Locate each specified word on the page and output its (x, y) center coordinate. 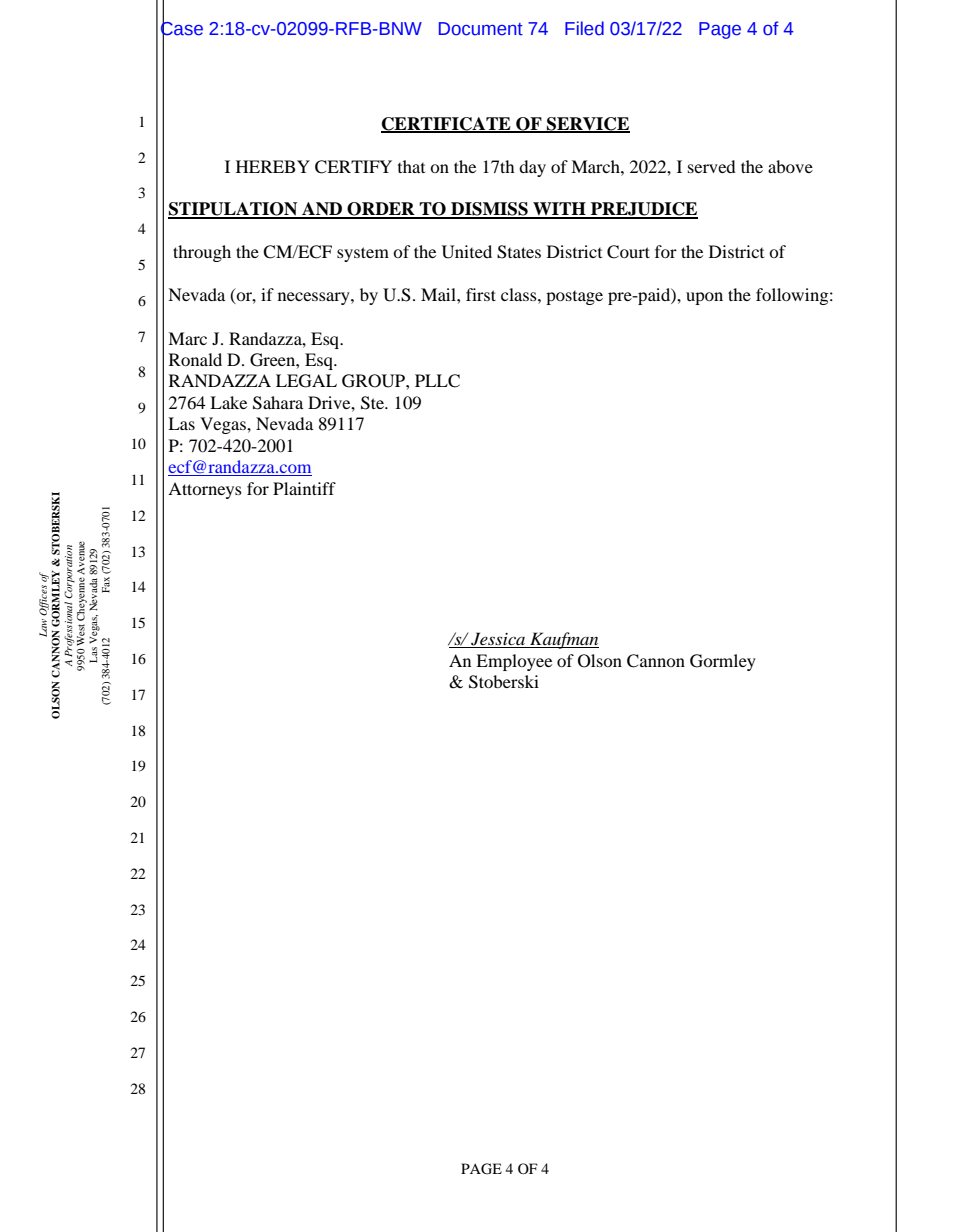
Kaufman (563, 640)
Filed (584, 28)
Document (481, 29)
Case (182, 29)
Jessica (499, 640)
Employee (514, 662)
